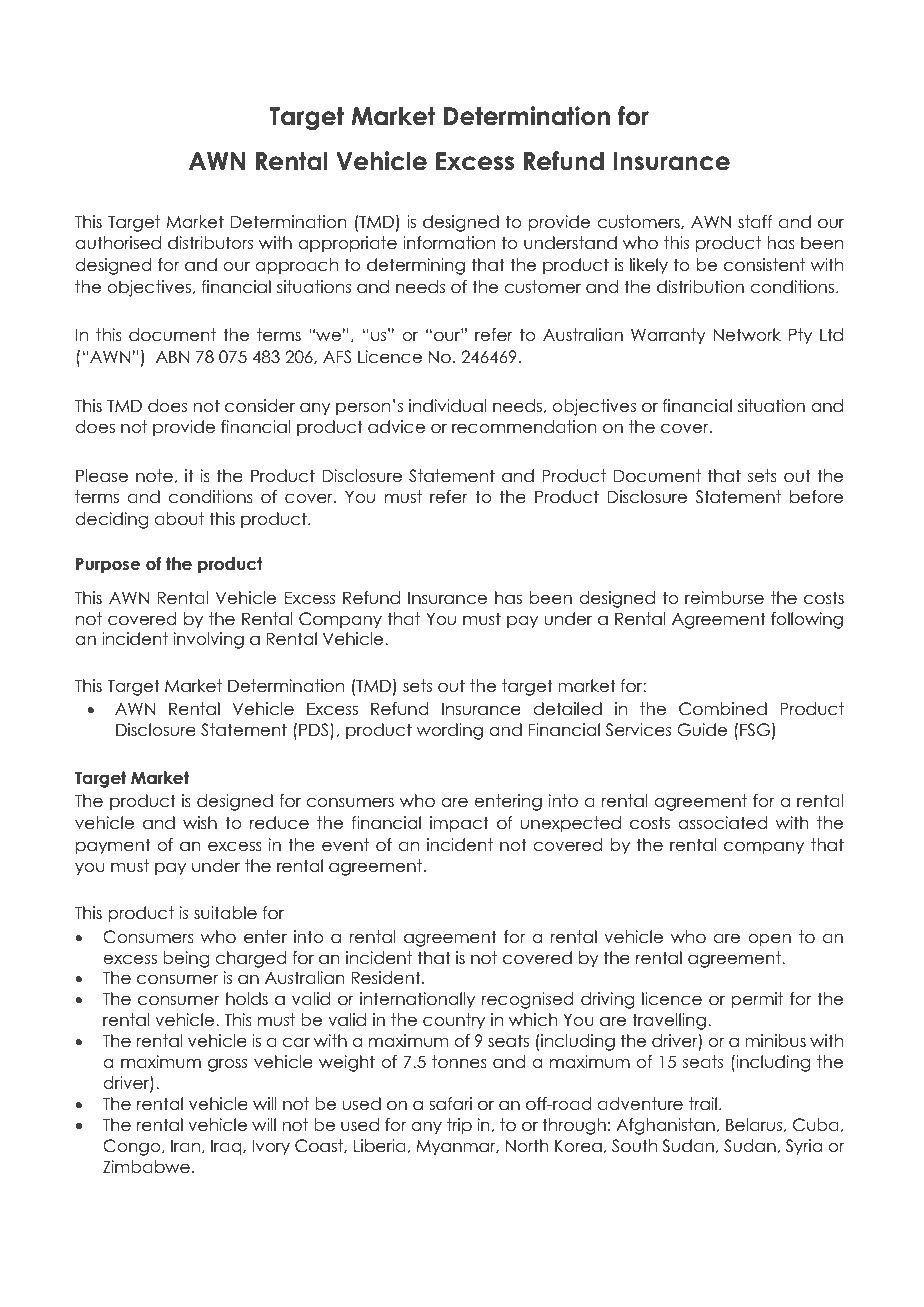 The width and height of the screenshot is (924, 1307). Describe the element at coordinates (769, 940) in the screenshot. I see `open` at that location.
